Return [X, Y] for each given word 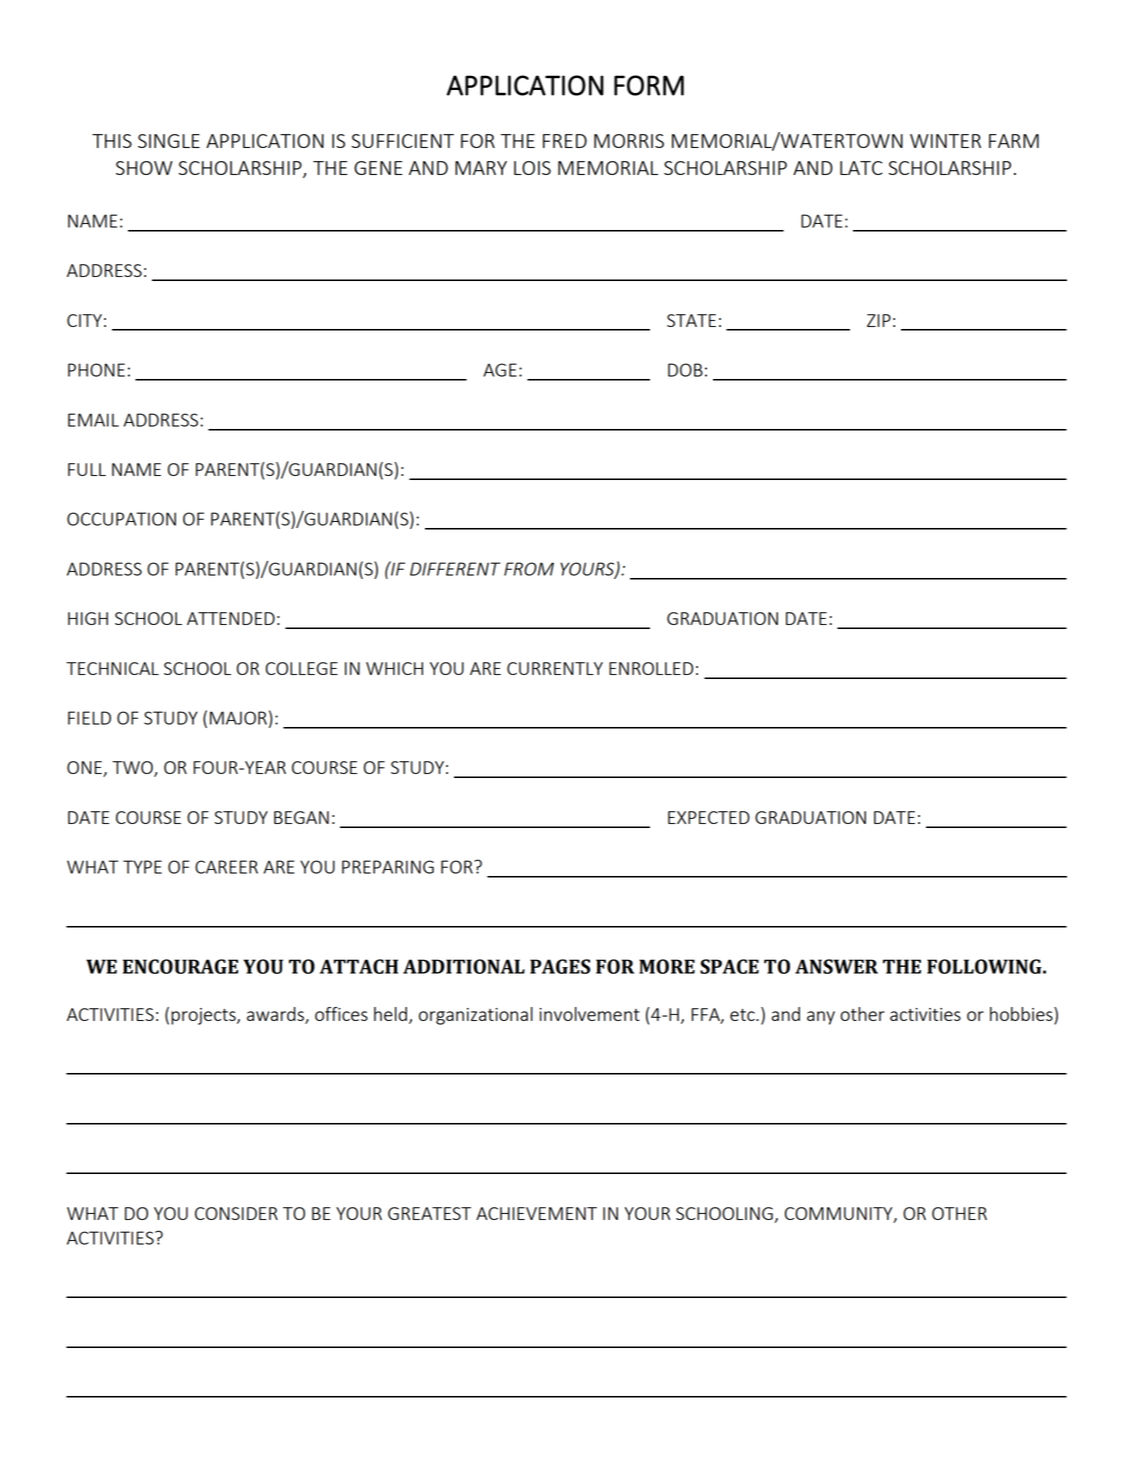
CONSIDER [236, 1213]
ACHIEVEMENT [536, 1213]
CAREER [226, 867]
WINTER [945, 141]
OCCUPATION [121, 519]
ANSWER [836, 966]
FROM [529, 569]
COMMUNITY [840, 1214]
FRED [565, 141]
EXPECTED [709, 817]
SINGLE [169, 141]
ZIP [879, 320]
